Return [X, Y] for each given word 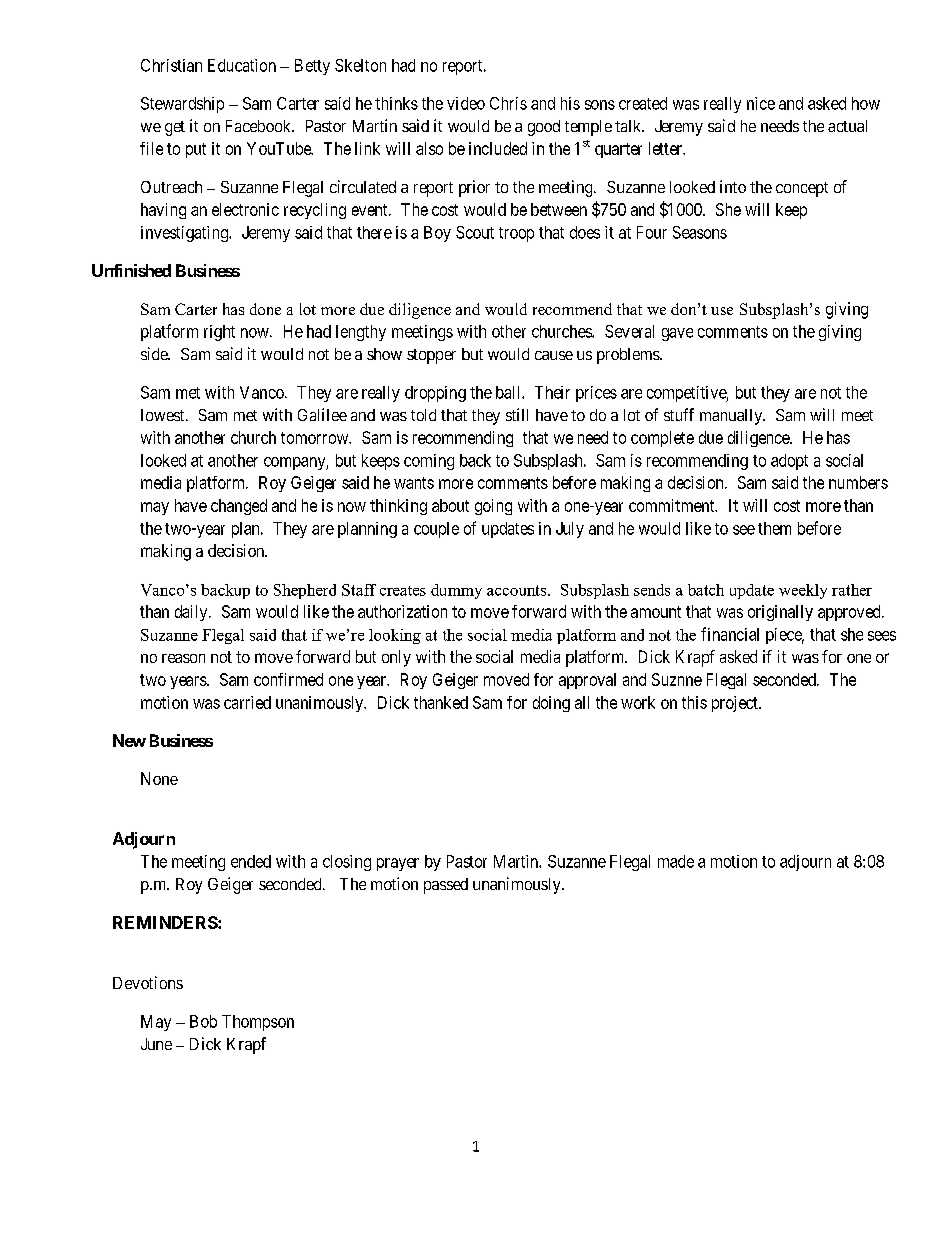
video [466, 103]
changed [239, 507]
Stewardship [182, 105]
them [774, 528]
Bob [203, 1021]
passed [446, 886]
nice [761, 103]
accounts [518, 590]
